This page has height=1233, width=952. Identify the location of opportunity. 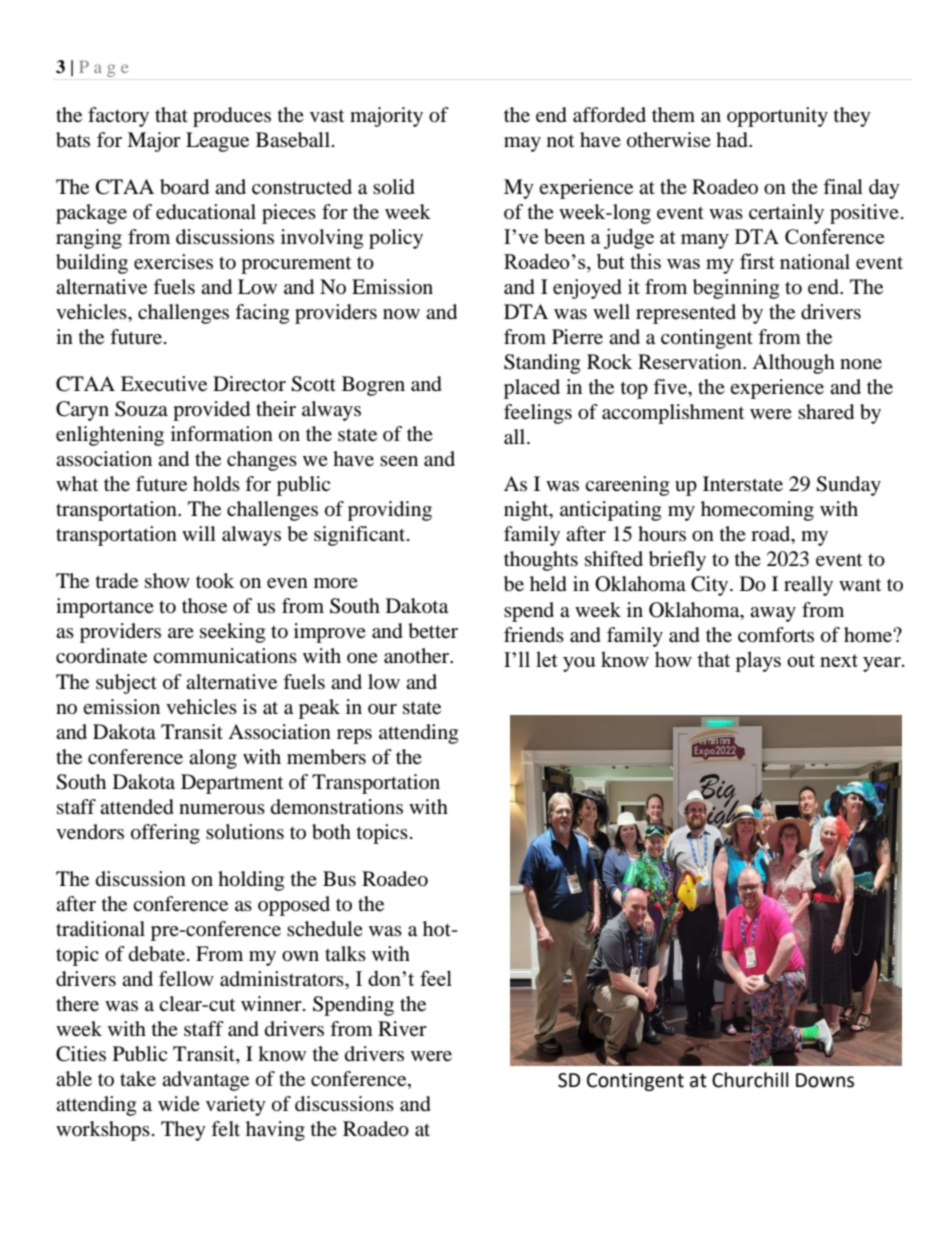
(777, 117).
